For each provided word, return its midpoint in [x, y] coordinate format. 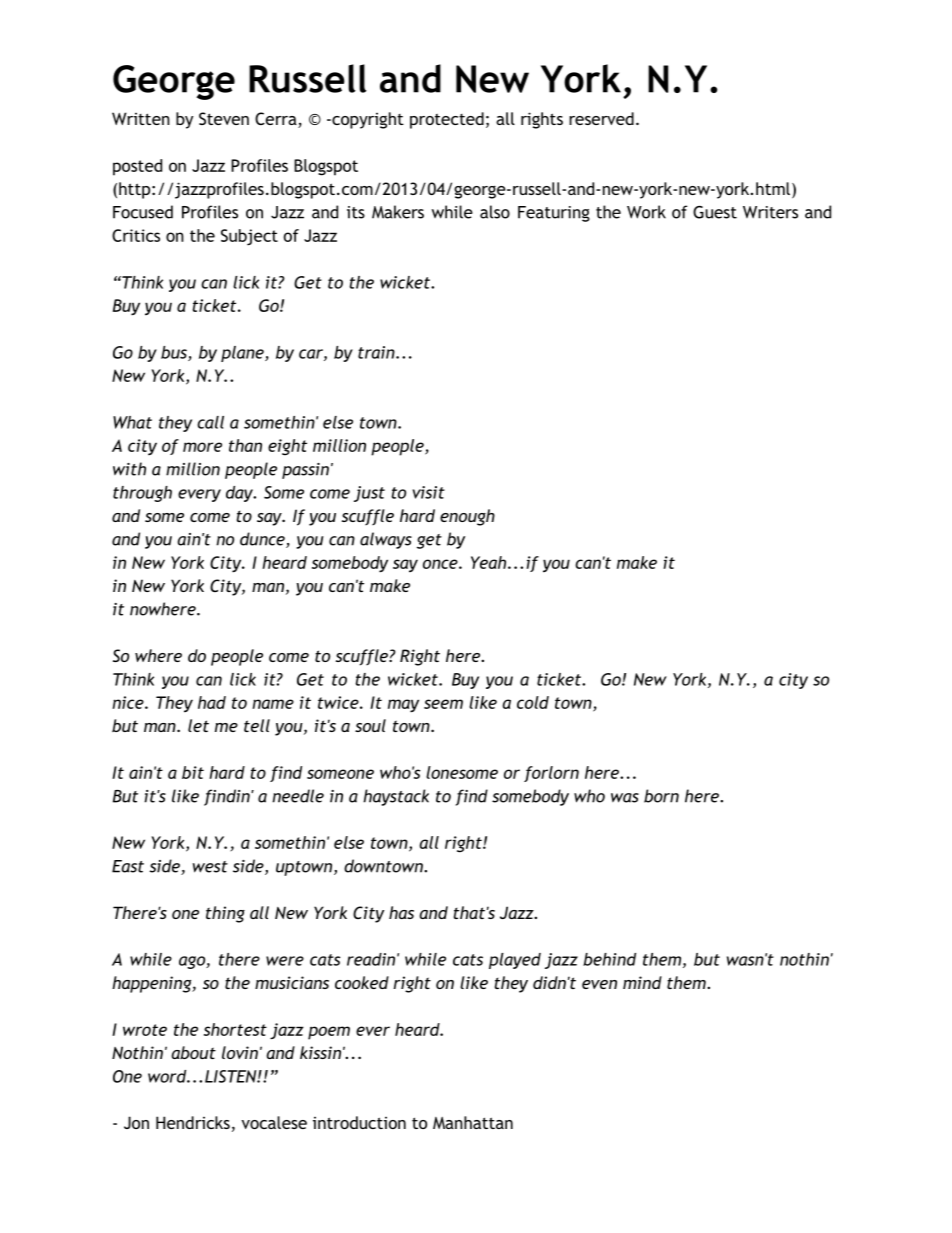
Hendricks [193, 1122]
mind [642, 982]
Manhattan [473, 1122]
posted [137, 167]
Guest [715, 212]
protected [447, 120]
